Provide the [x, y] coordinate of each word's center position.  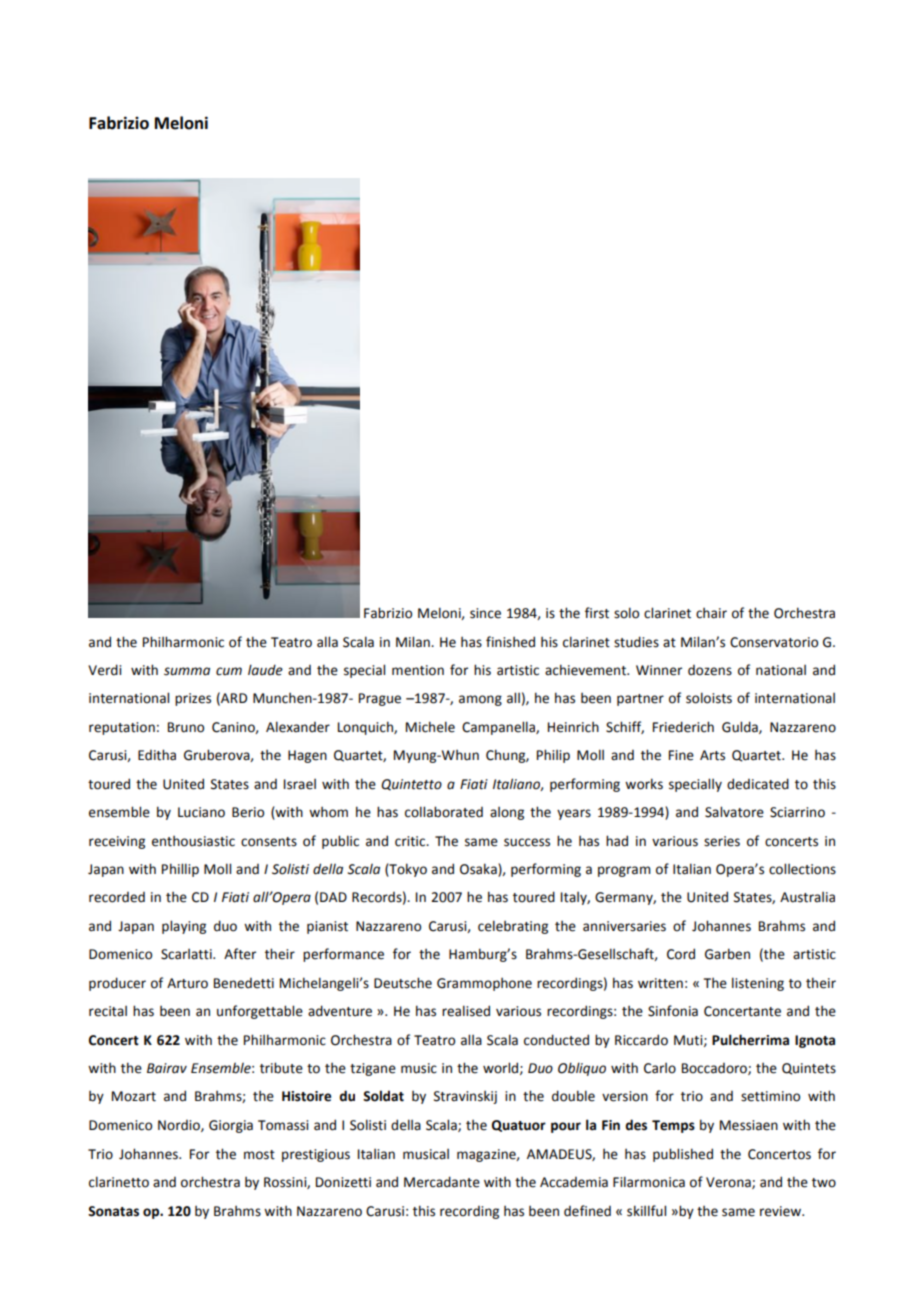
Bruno [186, 727]
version [625, 1096]
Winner [659, 670]
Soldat [383, 1096]
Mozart [134, 1096]
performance [343, 955]
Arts [712, 755]
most [259, 1155]
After [240, 954]
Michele [430, 727]
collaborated [444, 812]
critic [411, 841]
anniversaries [624, 926]
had [617, 841]
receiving [117, 842]
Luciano [201, 812]
